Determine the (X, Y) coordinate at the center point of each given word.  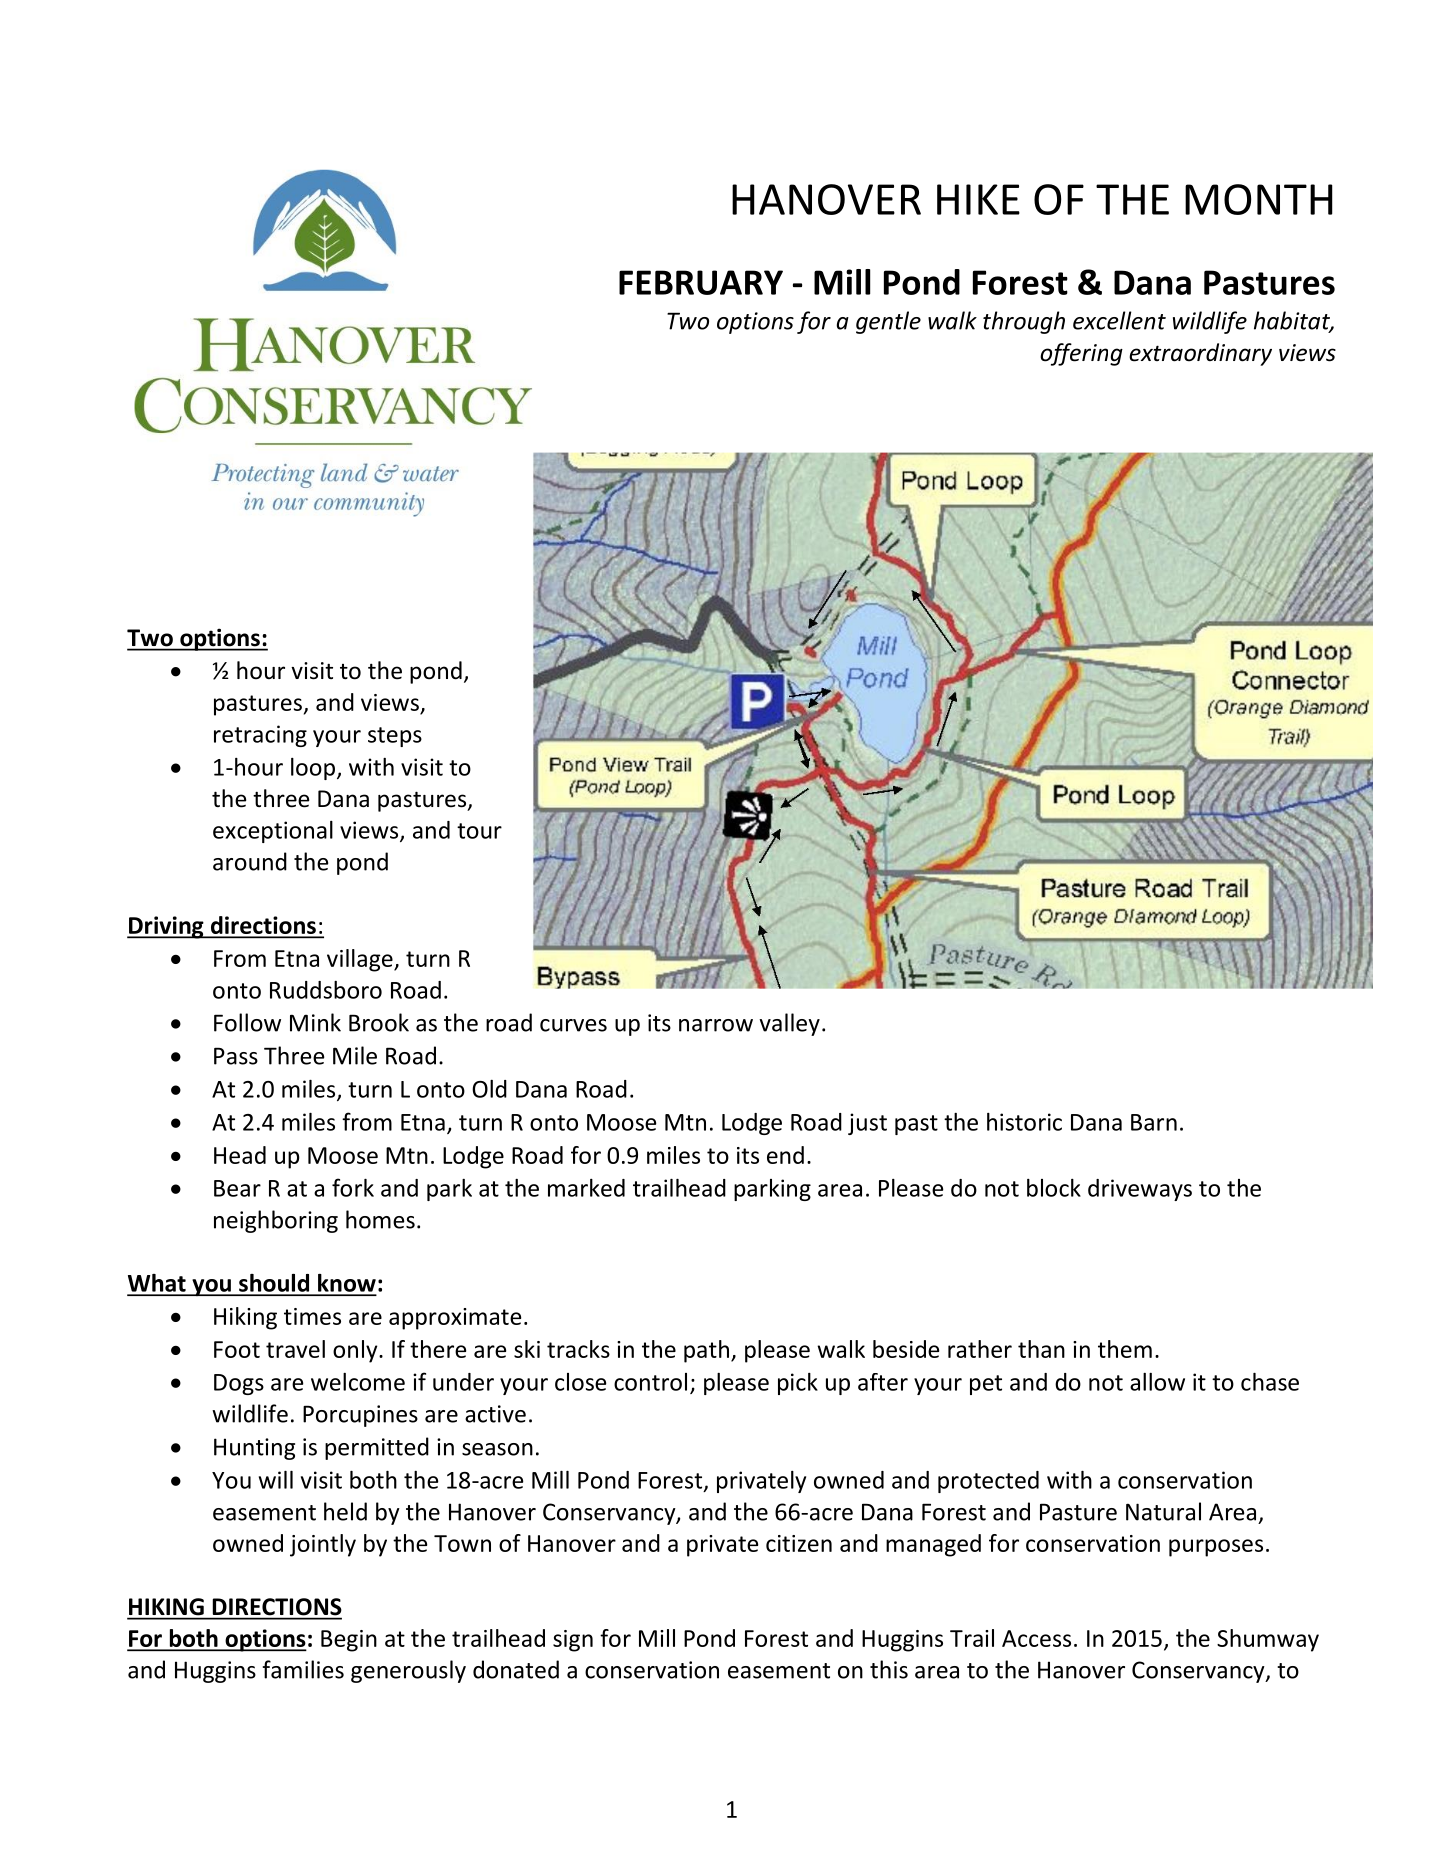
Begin (349, 1641)
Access (1036, 1638)
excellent (1119, 320)
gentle (888, 322)
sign (573, 1641)
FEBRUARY (701, 282)
